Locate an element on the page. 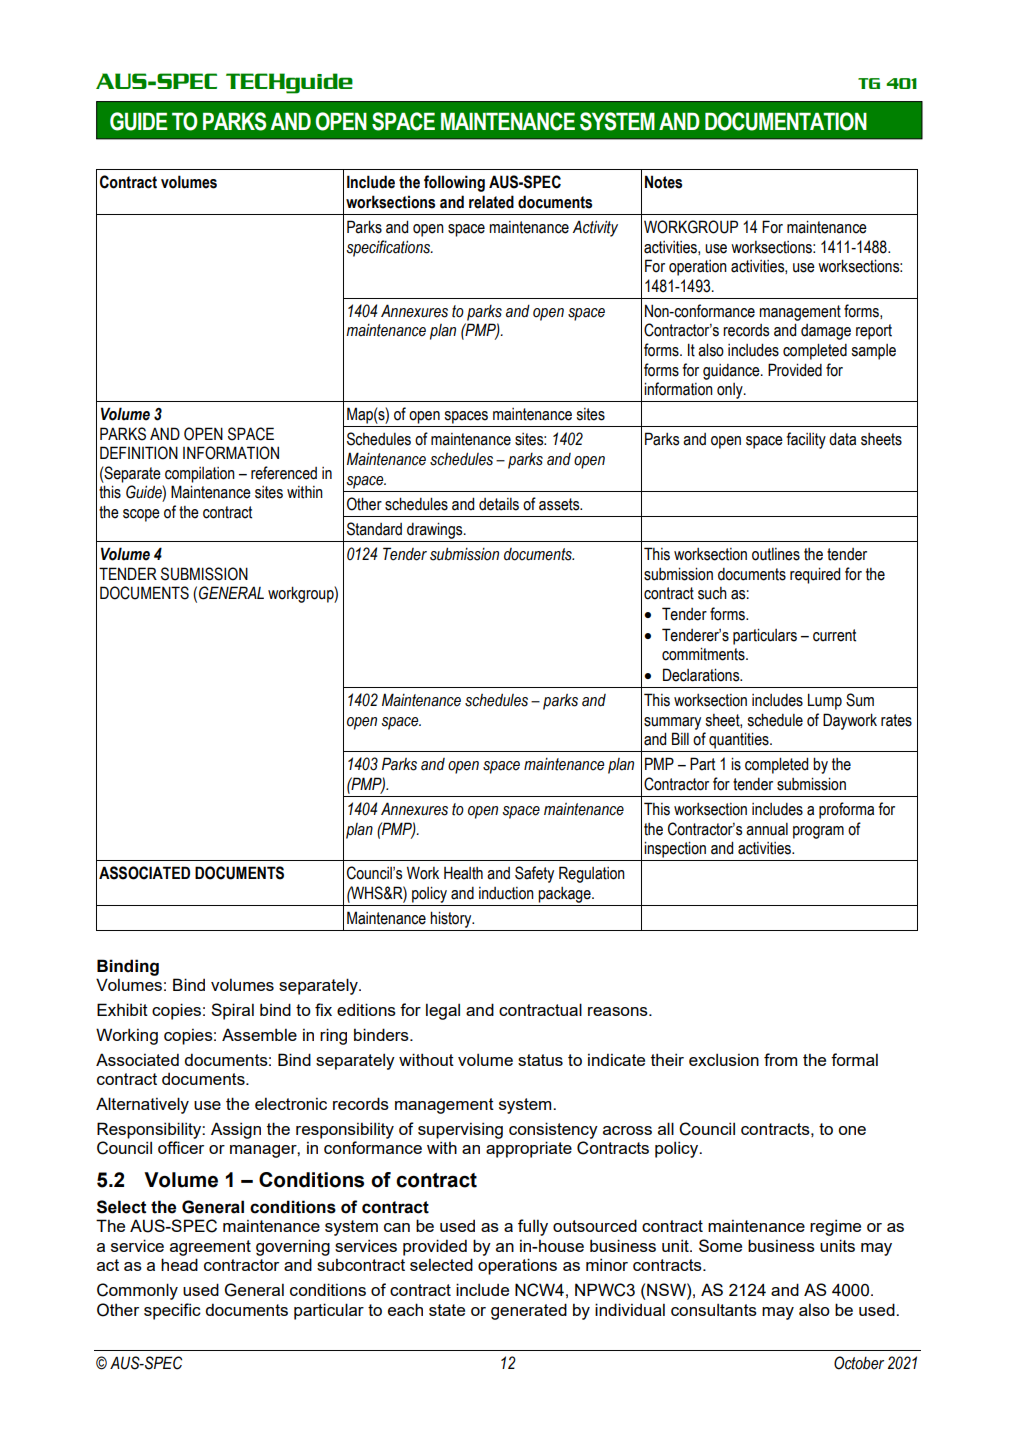 This image has height=1435, width=1015. October is located at coordinates (859, 1363).
